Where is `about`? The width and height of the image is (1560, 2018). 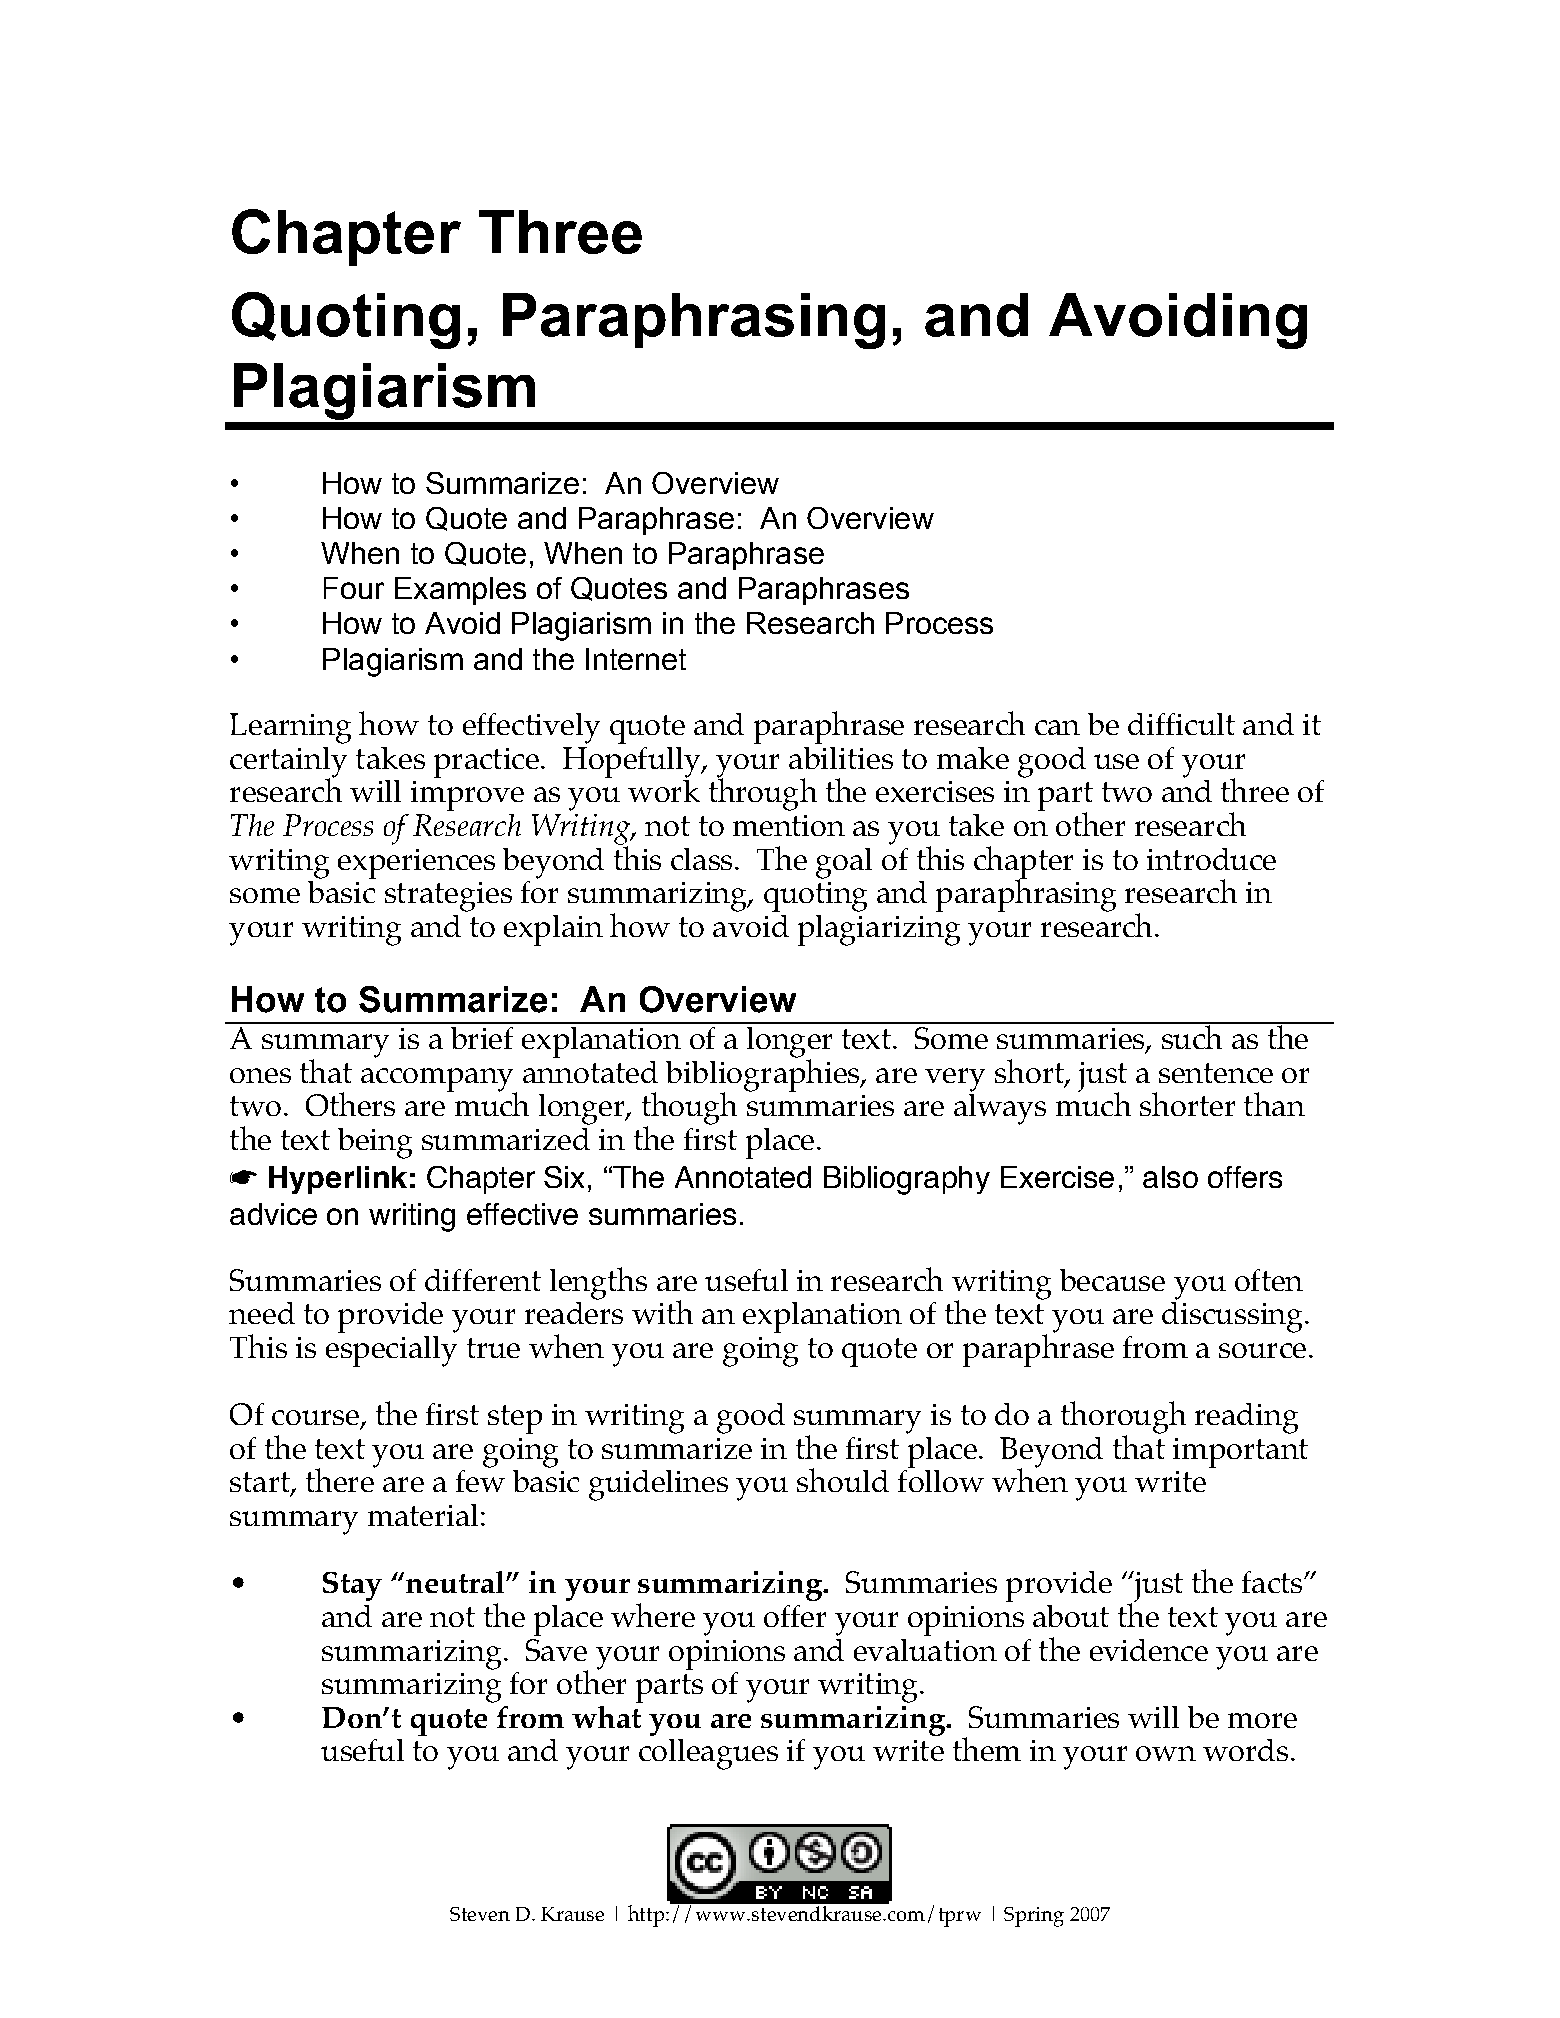
about is located at coordinates (1071, 1616).
